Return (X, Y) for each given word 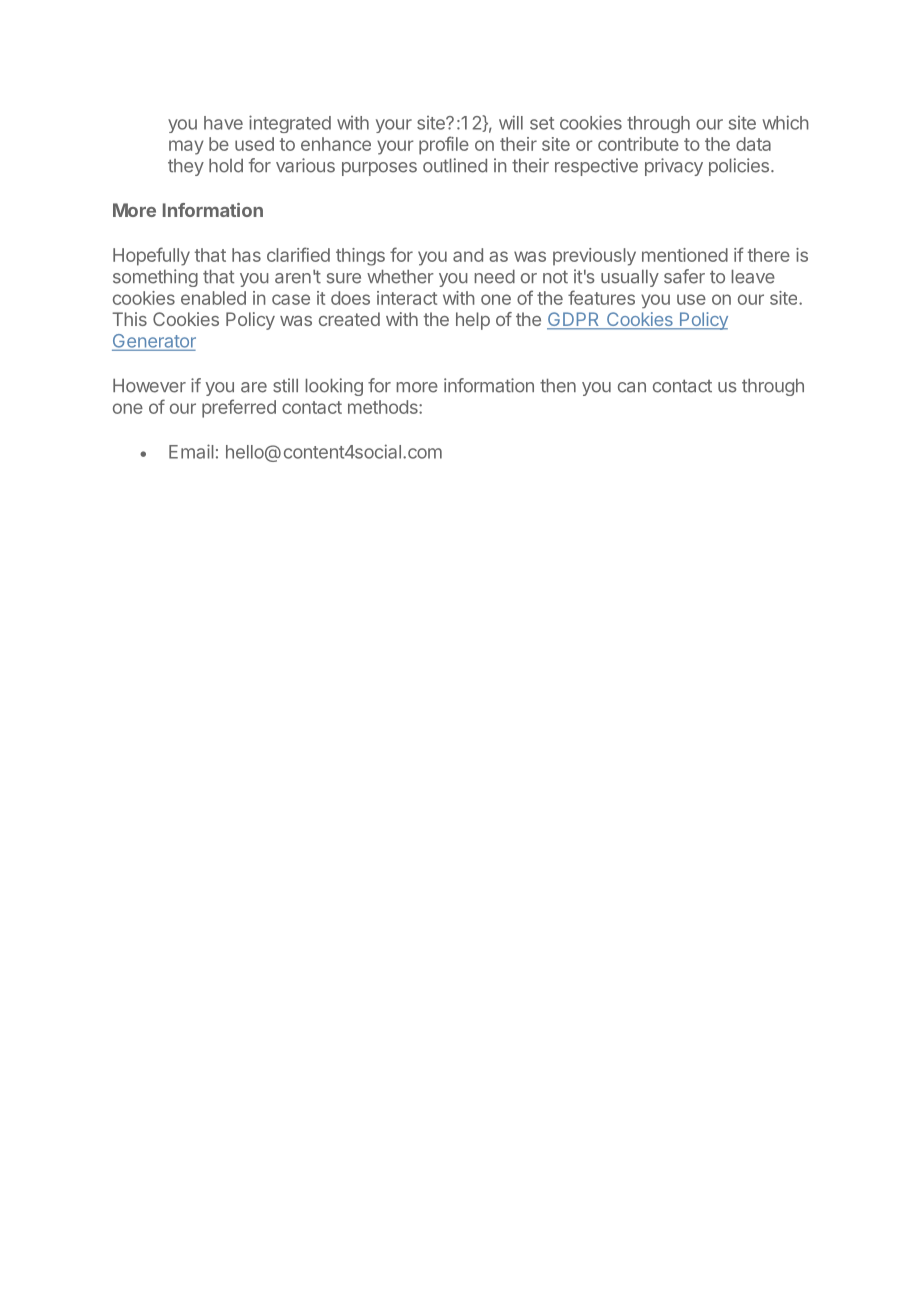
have (223, 123)
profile (444, 145)
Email (191, 451)
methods (384, 407)
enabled (213, 298)
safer (684, 276)
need (495, 277)
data (753, 144)
